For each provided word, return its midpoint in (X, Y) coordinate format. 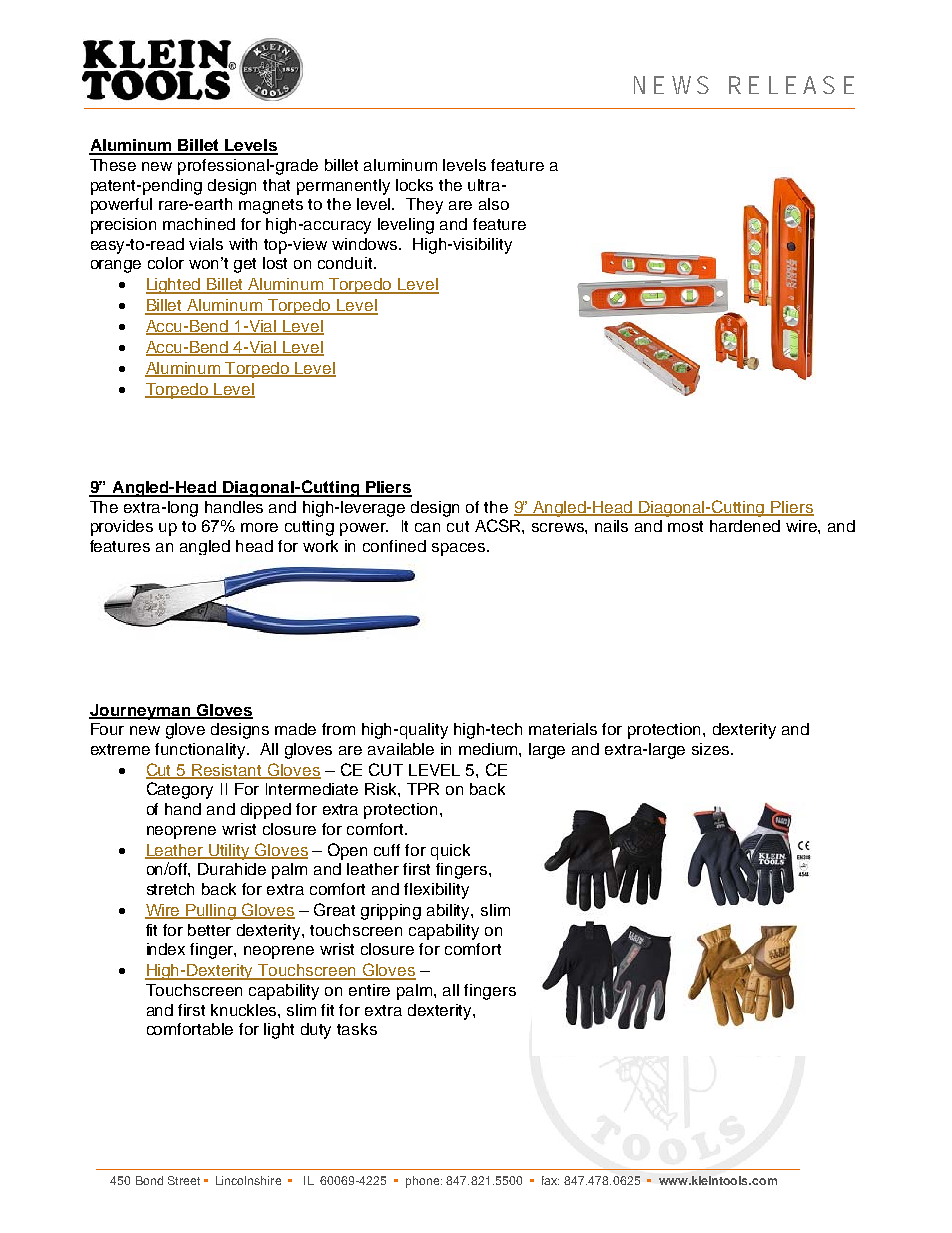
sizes (712, 749)
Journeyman (141, 712)
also (494, 204)
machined (199, 224)
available (401, 749)
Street (184, 1180)
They (424, 206)
